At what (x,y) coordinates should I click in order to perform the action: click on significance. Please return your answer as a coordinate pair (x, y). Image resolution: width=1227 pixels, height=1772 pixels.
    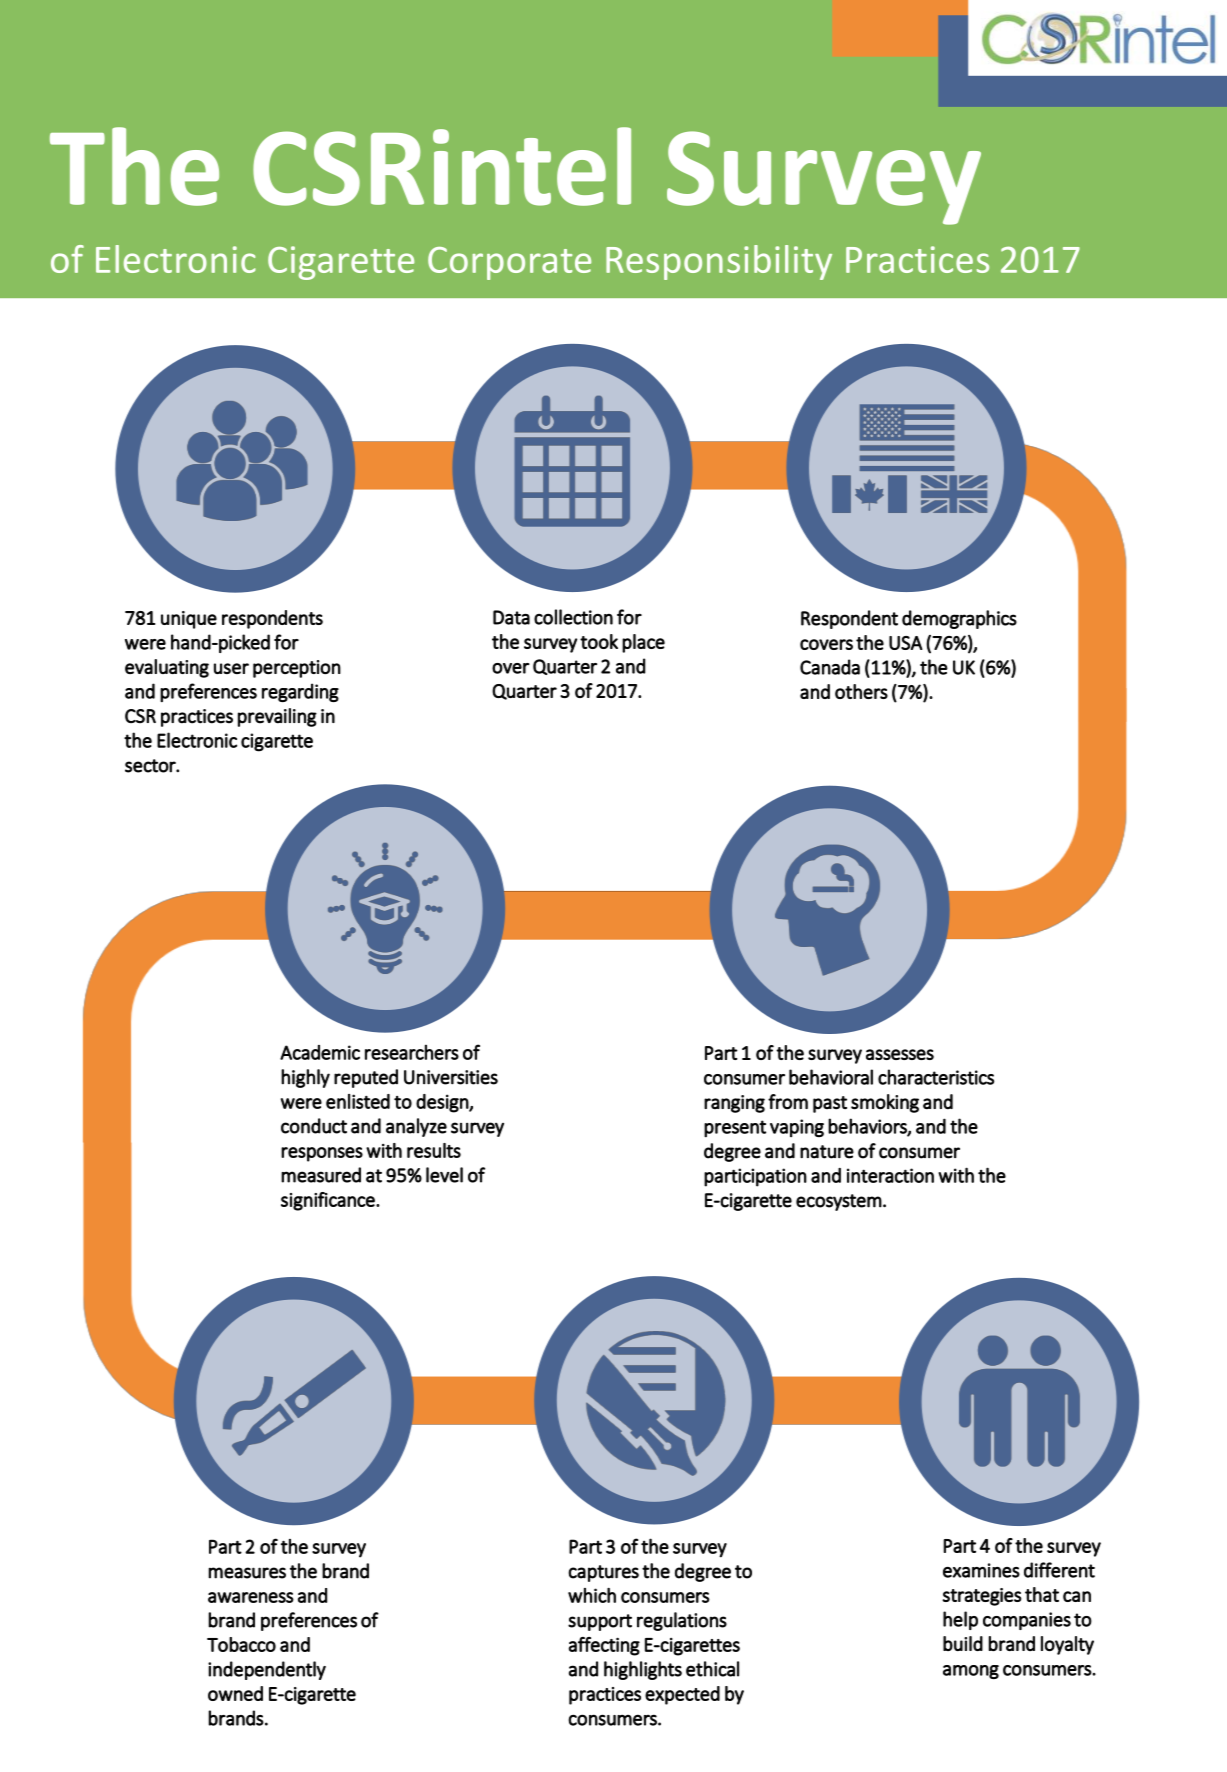
    Looking at the image, I should click on (329, 1201).
